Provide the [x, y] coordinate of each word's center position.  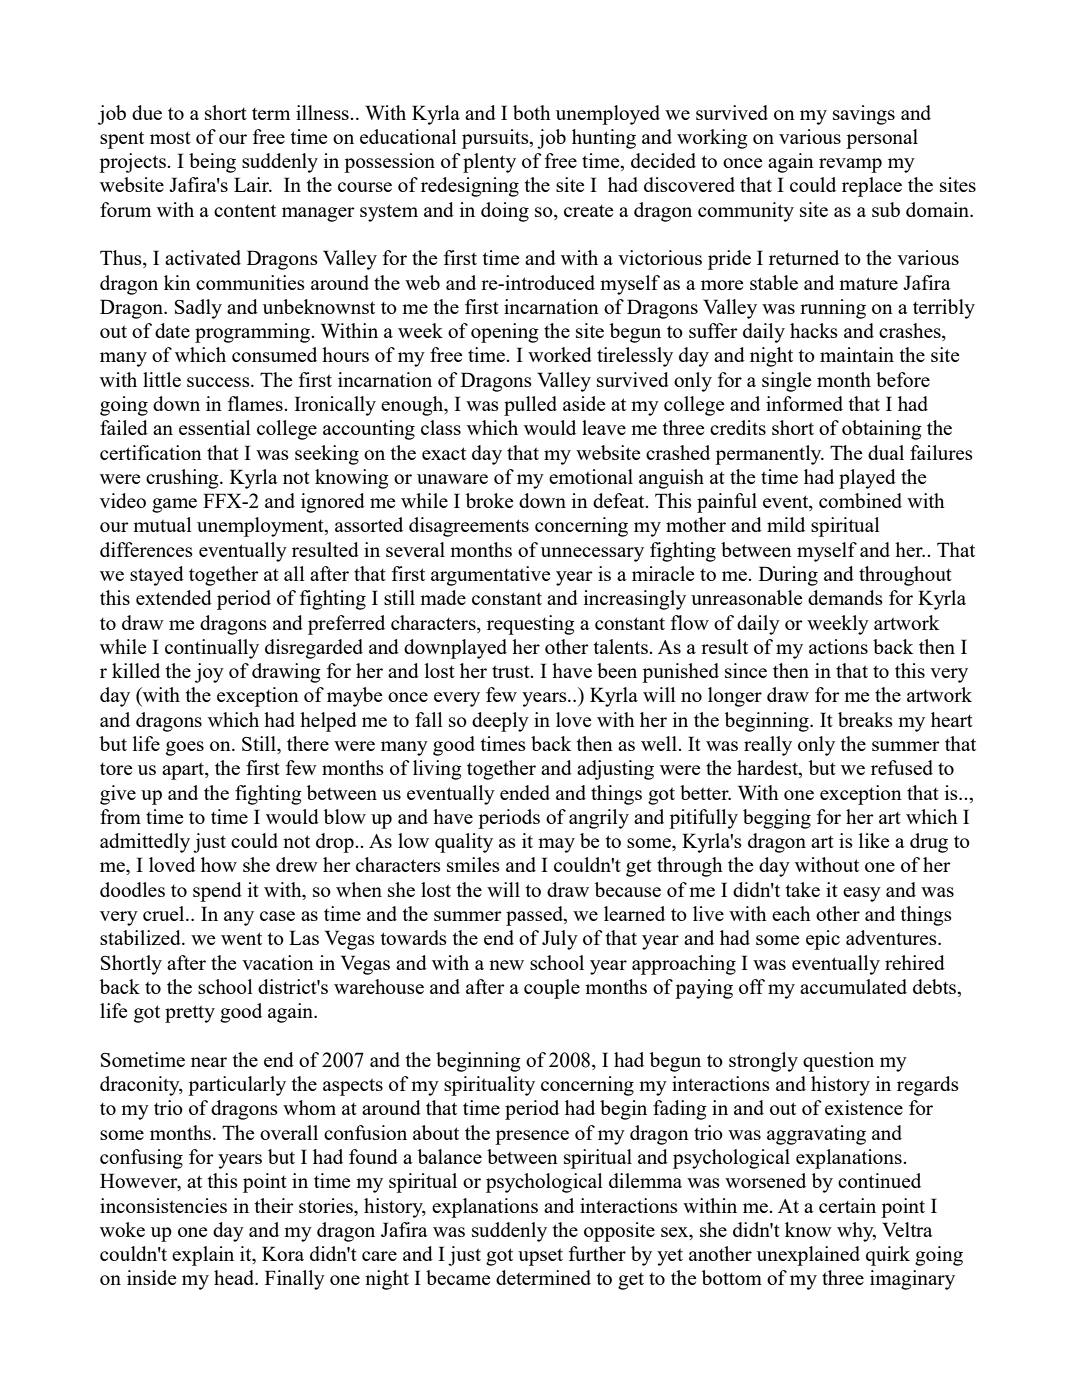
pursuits [496, 139]
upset [540, 1257]
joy [209, 673]
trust [512, 672]
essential [215, 427]
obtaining [882, 430]
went [241, 938]
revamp [850, 165]
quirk [888, 1256]
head [235, 1277]
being [212, 163]
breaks [865, 719]
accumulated [853, 986]
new [506, 965]
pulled [530, 406]
